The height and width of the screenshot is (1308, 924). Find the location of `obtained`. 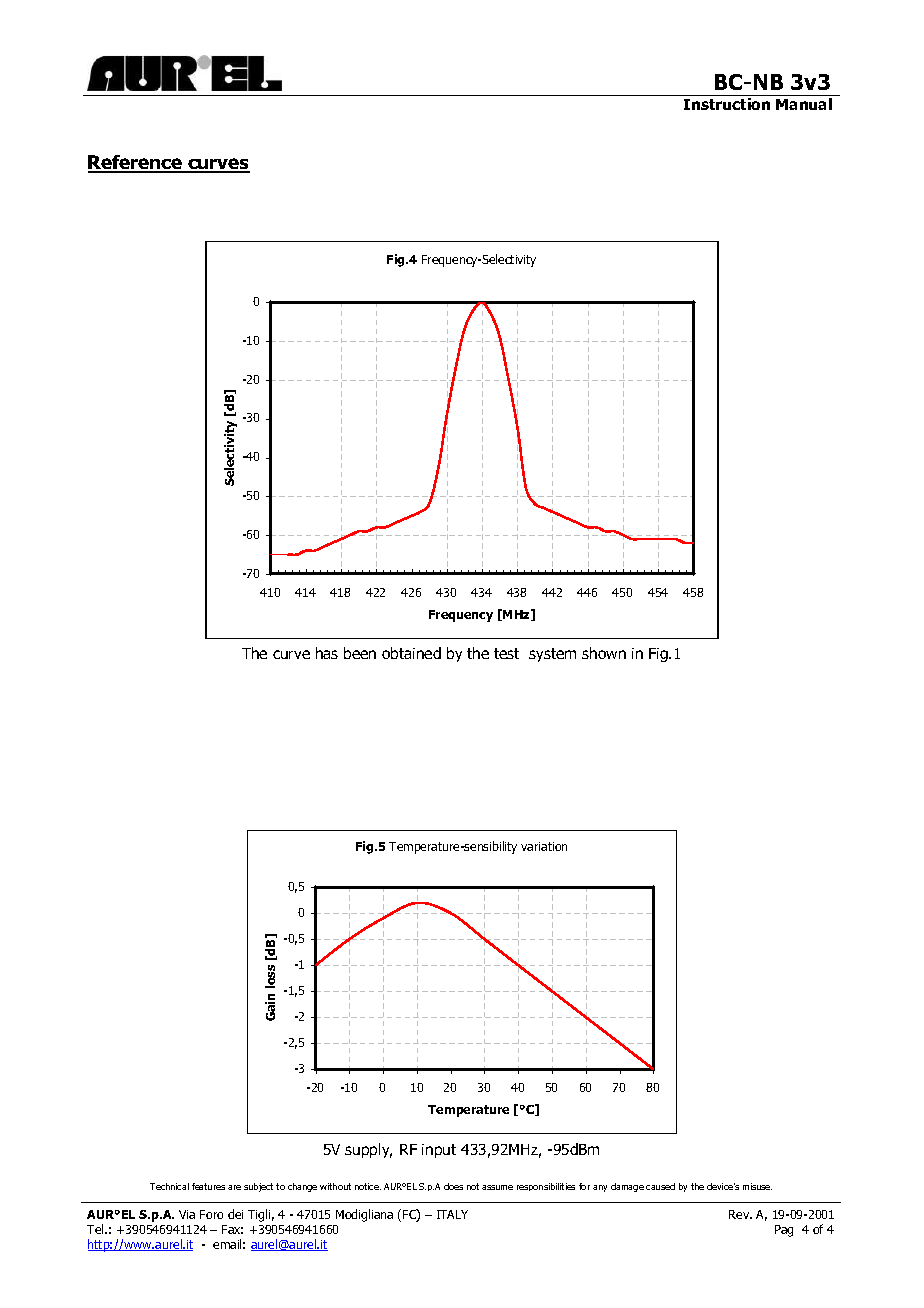

obtained is located at coordinates (411, 653).
